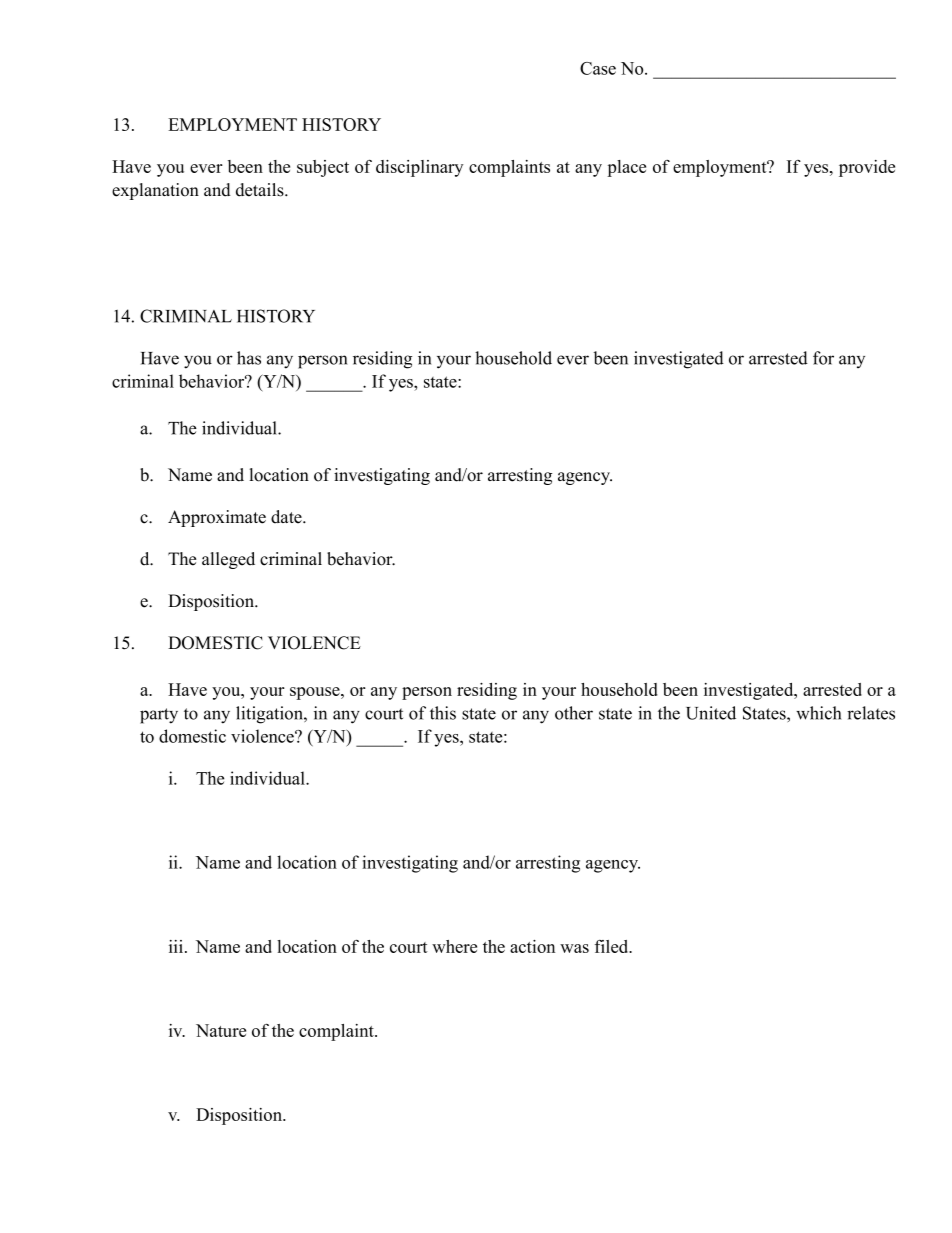  Describe the element at coordinates (221, 1030) in the screenshot. I see `Nature` at that location.
